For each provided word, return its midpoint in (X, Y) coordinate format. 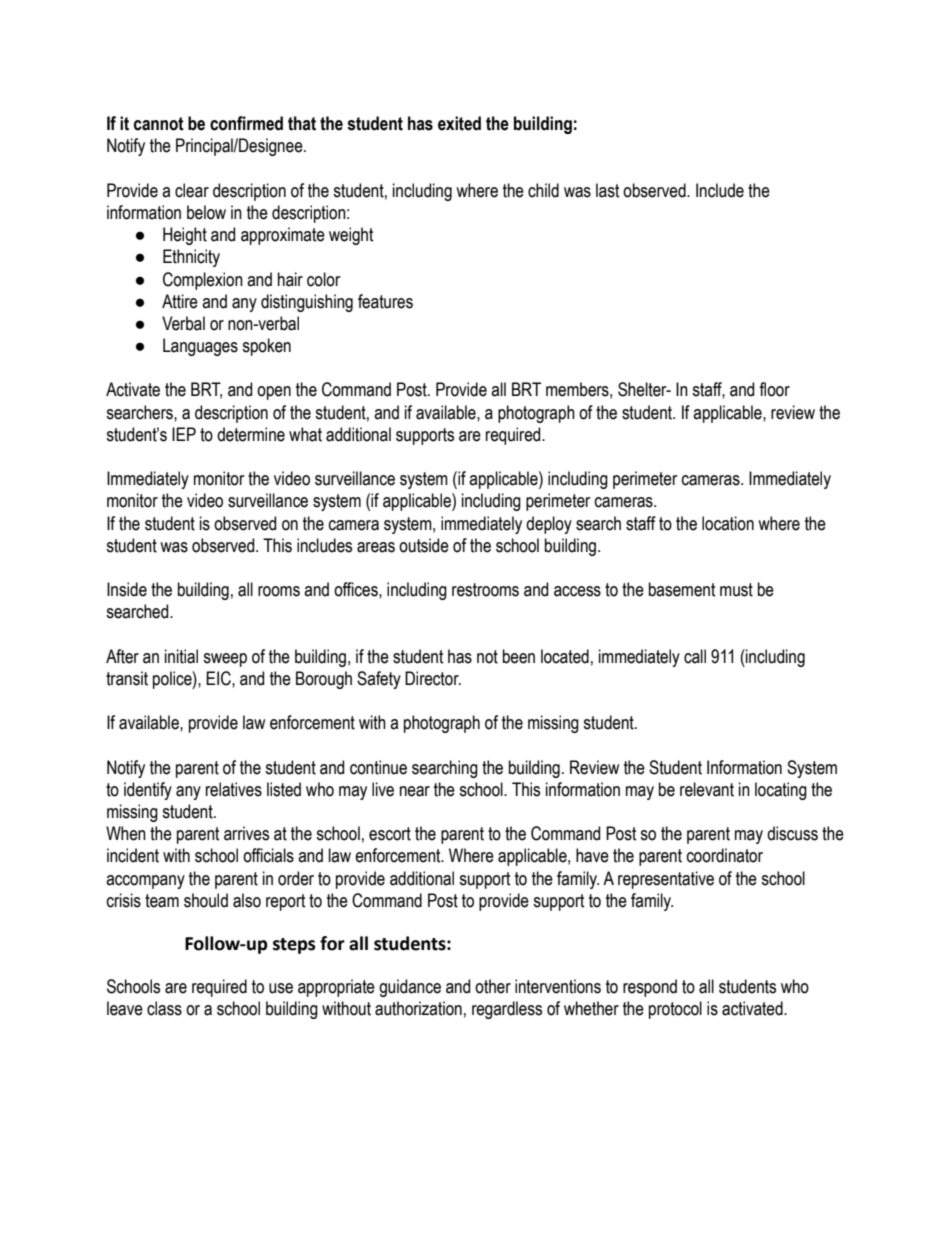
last (608, 190)
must (736, 590)
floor (774, 389)
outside (424, 545)
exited (459, 123)
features (385, 301)
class (164, 1008)
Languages (200, 347)
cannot (159, 124)
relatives (234, 789)
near (415, 791)
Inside (127, 589)
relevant (707, 789)
